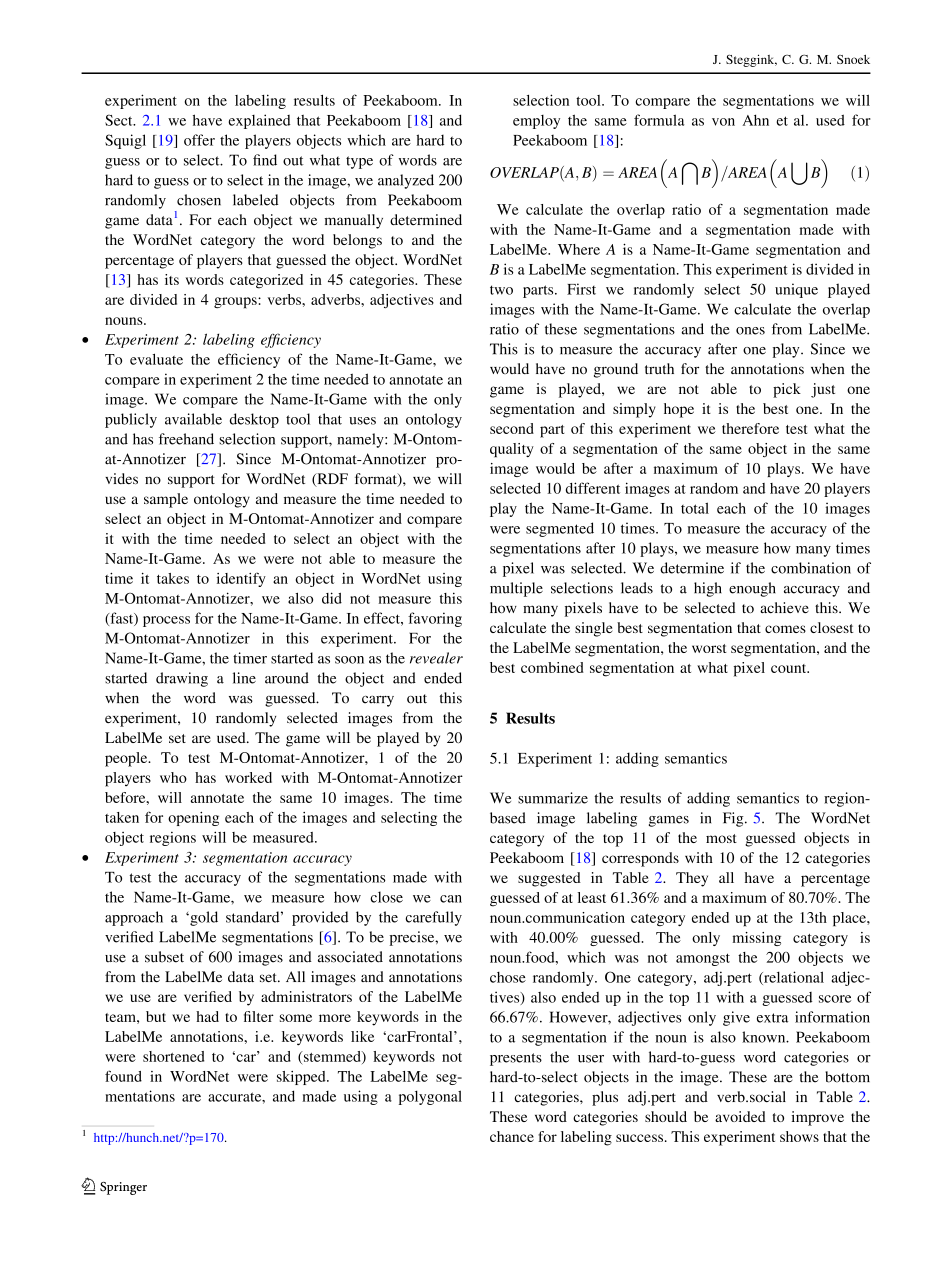 The height and width of the screenshot is (1265, 952). What do you see at coordinates (166, 621) in the screenshot?
I see `process` at bounding box center [166, 621].
